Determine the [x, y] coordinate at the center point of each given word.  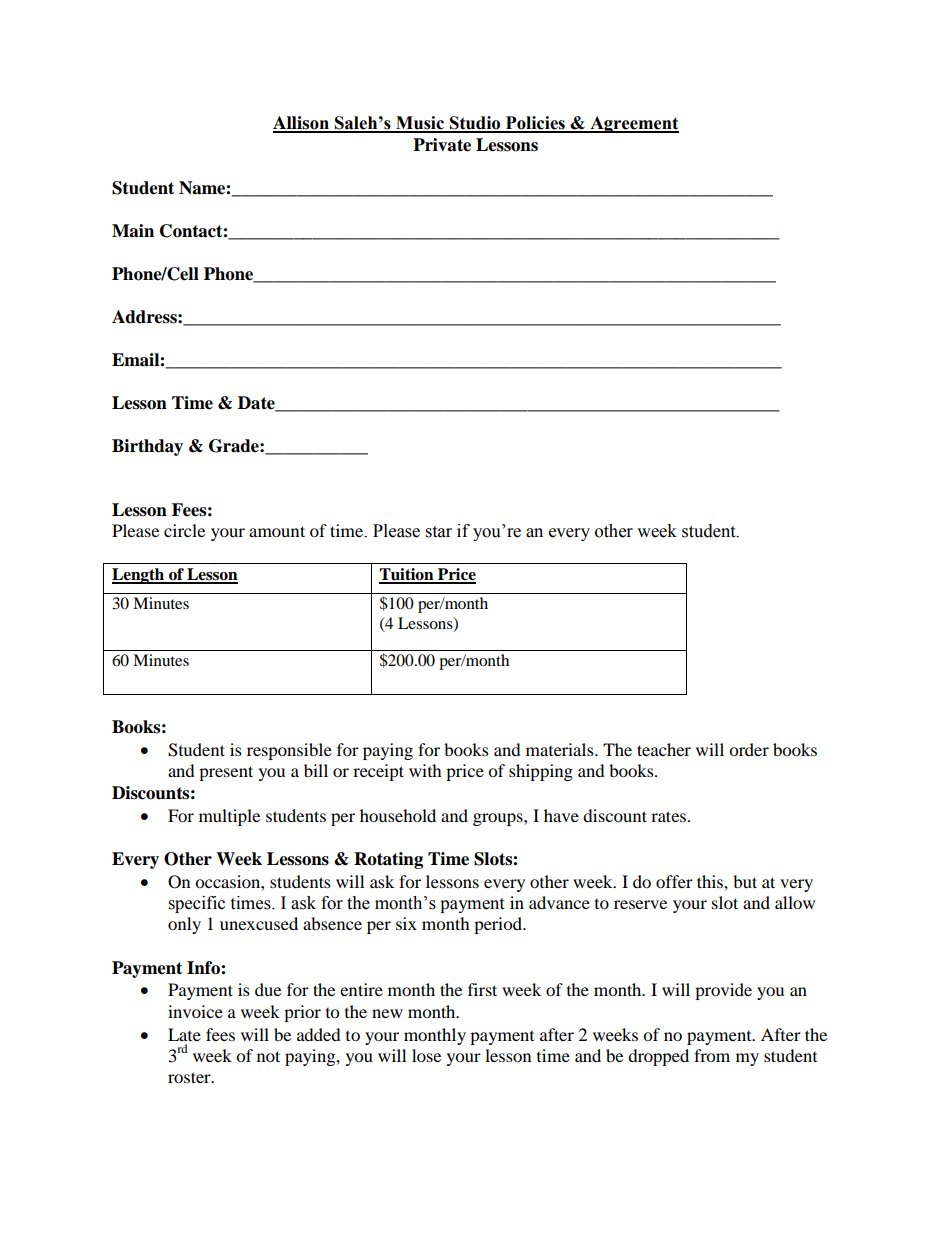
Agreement [633, 124]
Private [442, 145]
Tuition [407, 575]
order [749, 749]
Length [139, 576]
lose [426, 1055]
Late [184, 1034]
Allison [302, 124]
